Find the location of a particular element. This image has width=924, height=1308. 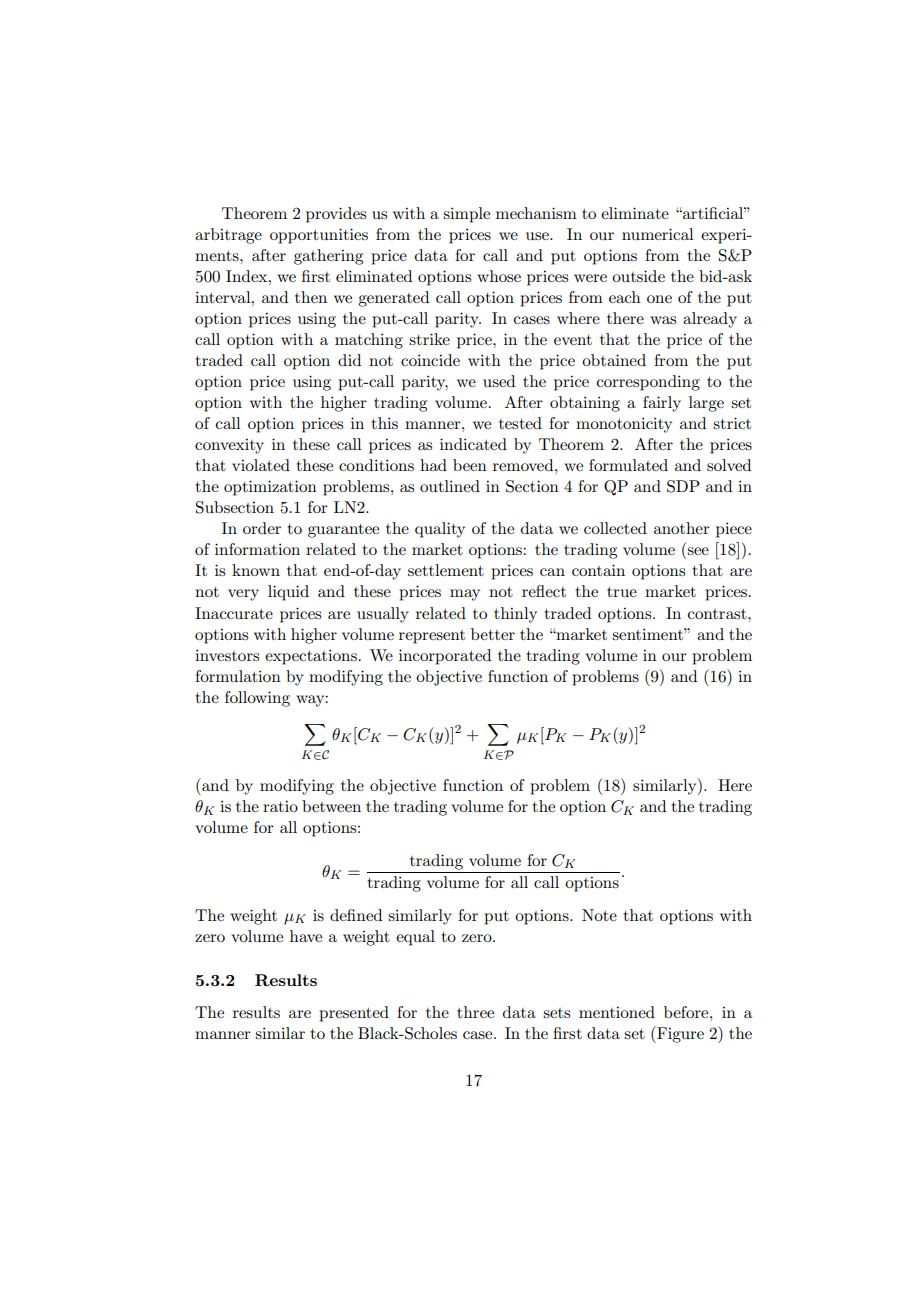

did is located at coordinates (349, 360).
